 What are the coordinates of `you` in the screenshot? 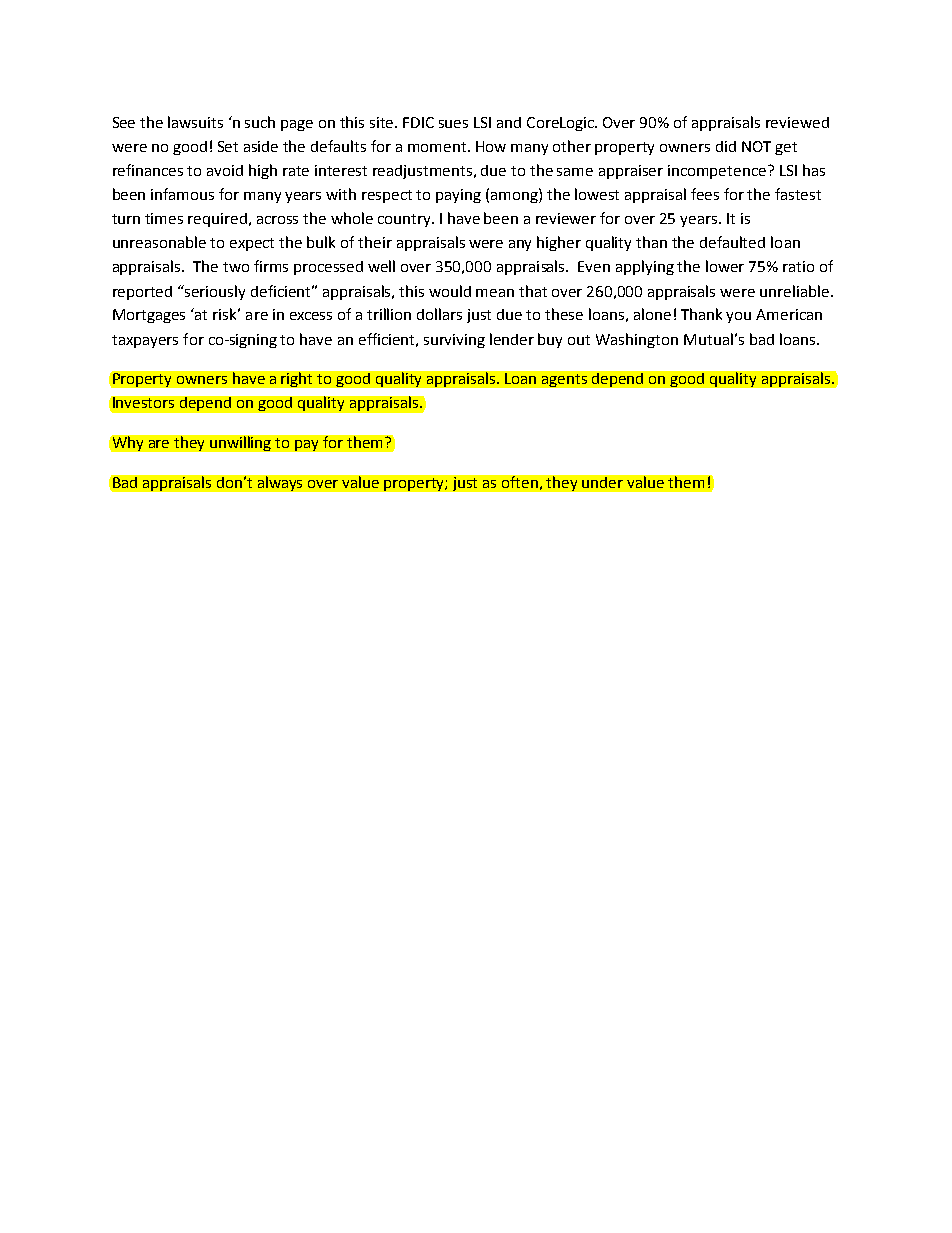 It's located at (738, 317).
